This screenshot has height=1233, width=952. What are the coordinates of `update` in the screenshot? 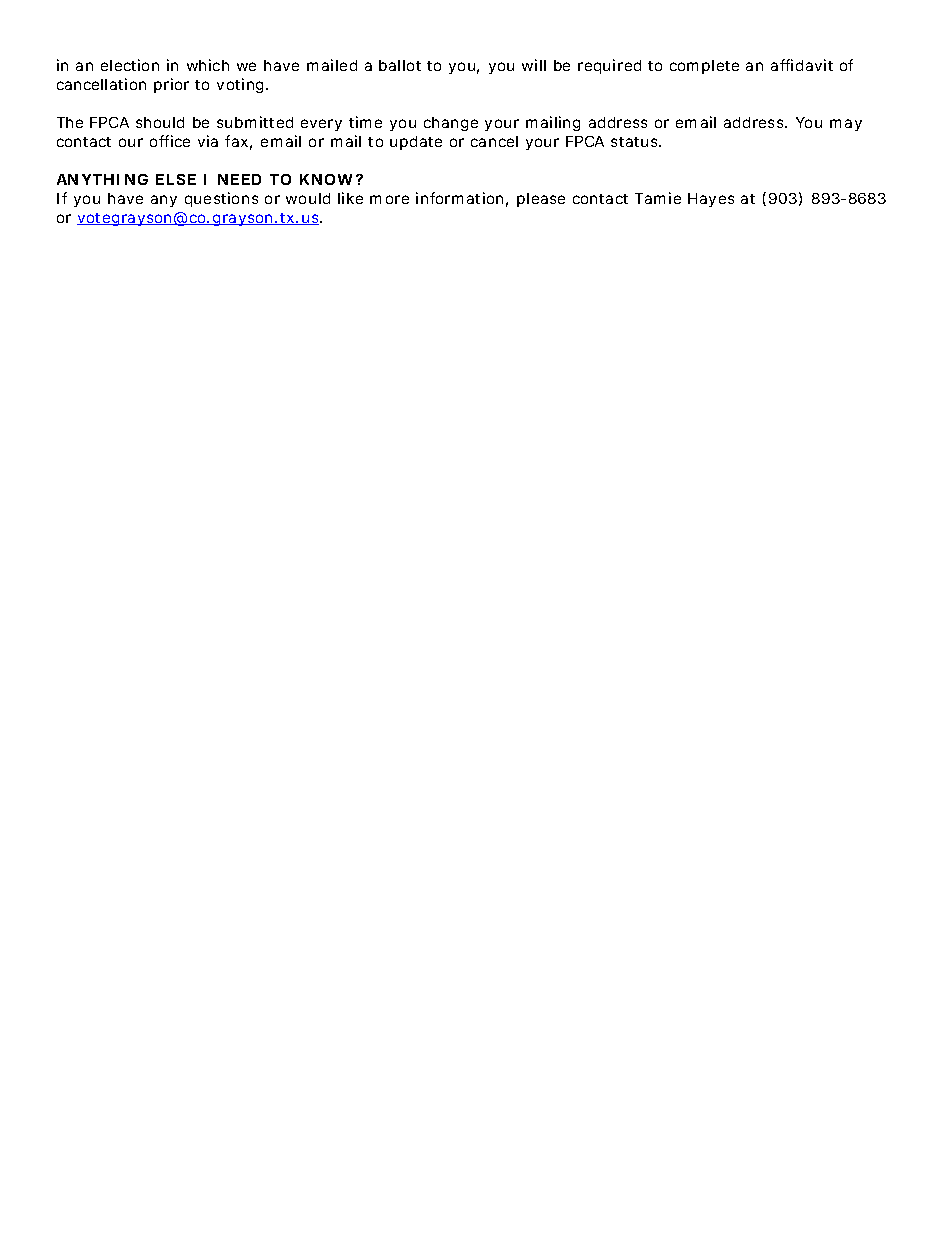 It's located at (416, 143).
